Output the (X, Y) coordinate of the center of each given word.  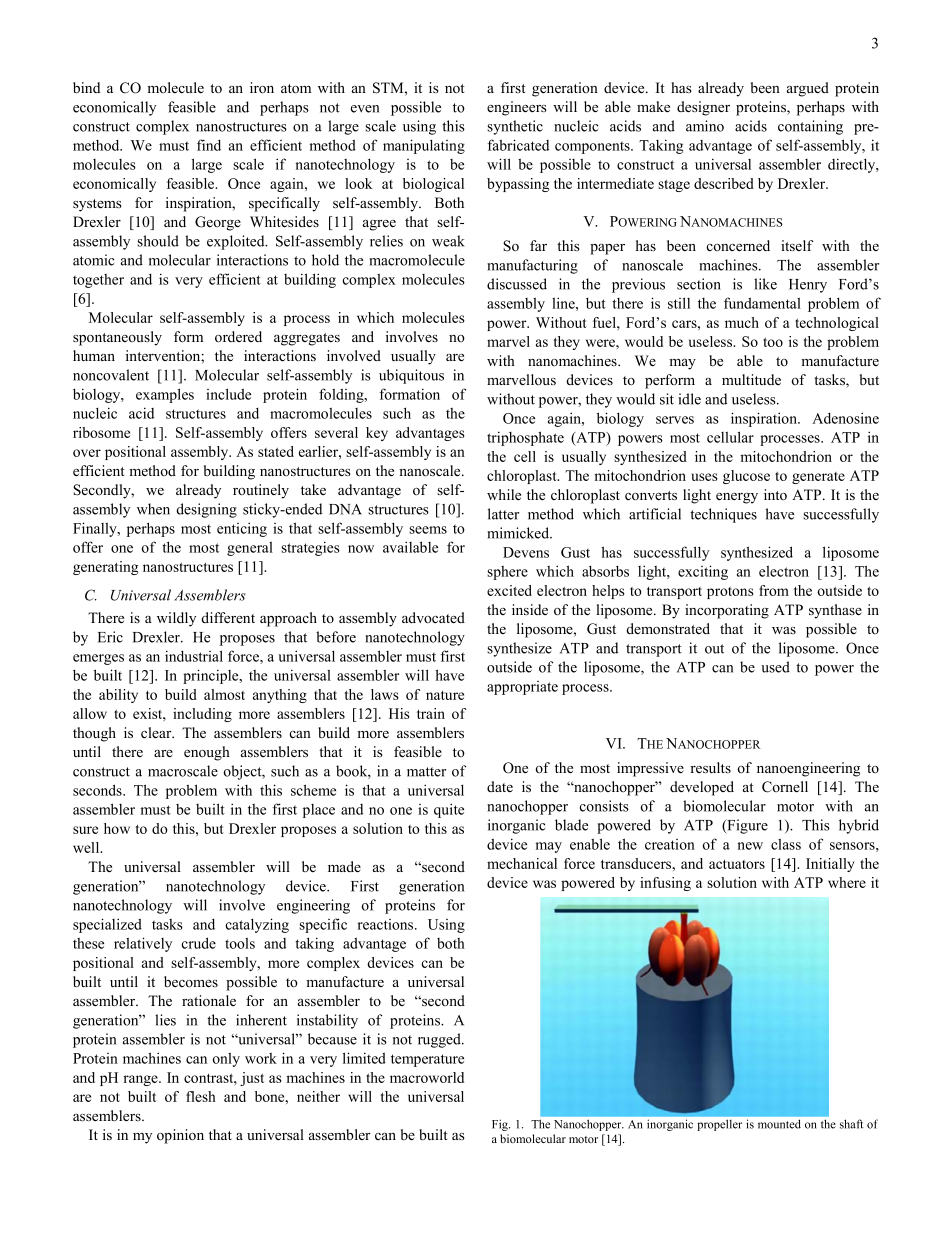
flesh (201, 1096)
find (209, 145)
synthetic (515, 127)
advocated (433, 617)
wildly (176, 619)
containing (810, 127)
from (774, 590)
